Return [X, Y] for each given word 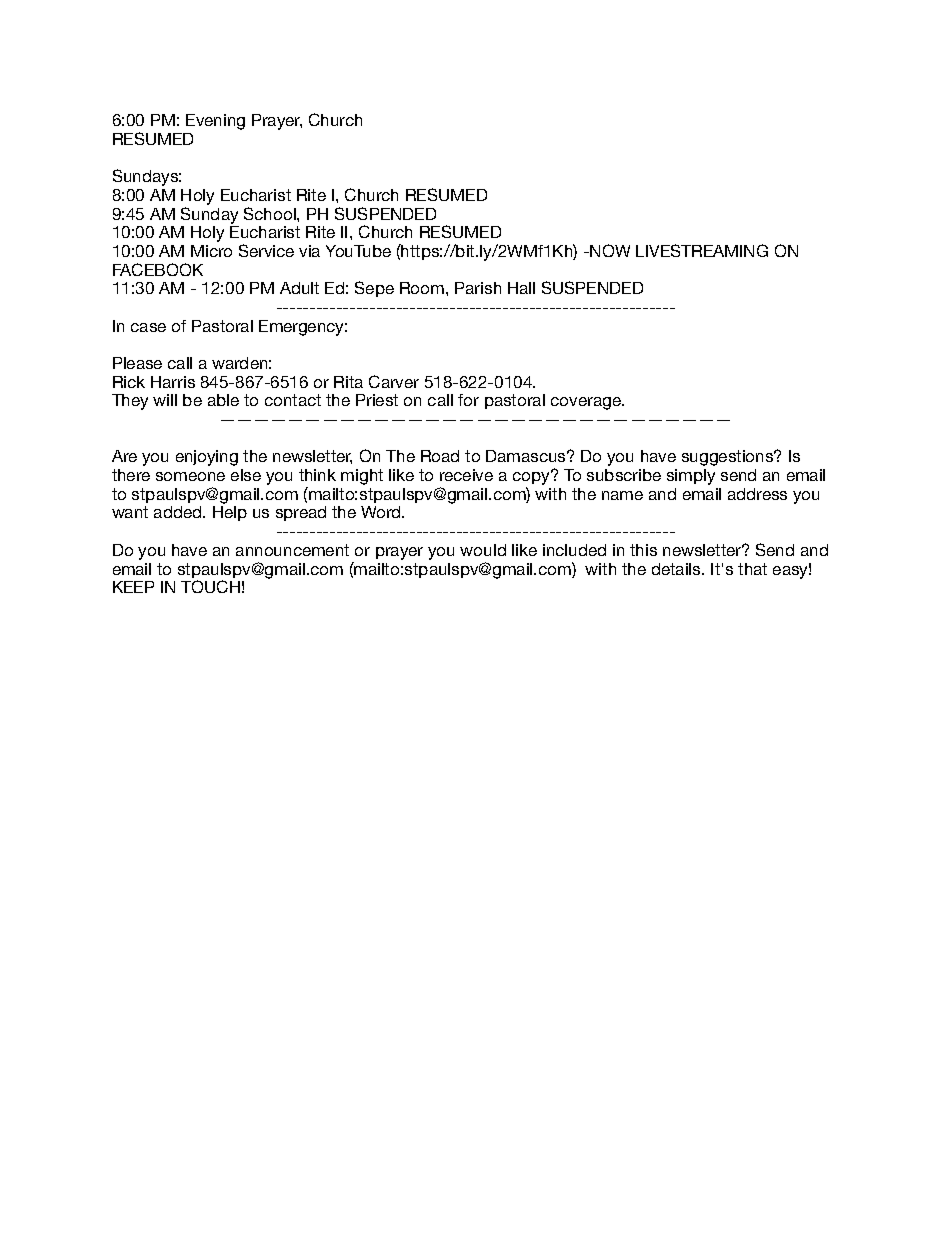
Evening [215, 122]
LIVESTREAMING [702, 250]
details [677, 569]
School [271, 213]
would [483, 550]
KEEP [133, 587]
